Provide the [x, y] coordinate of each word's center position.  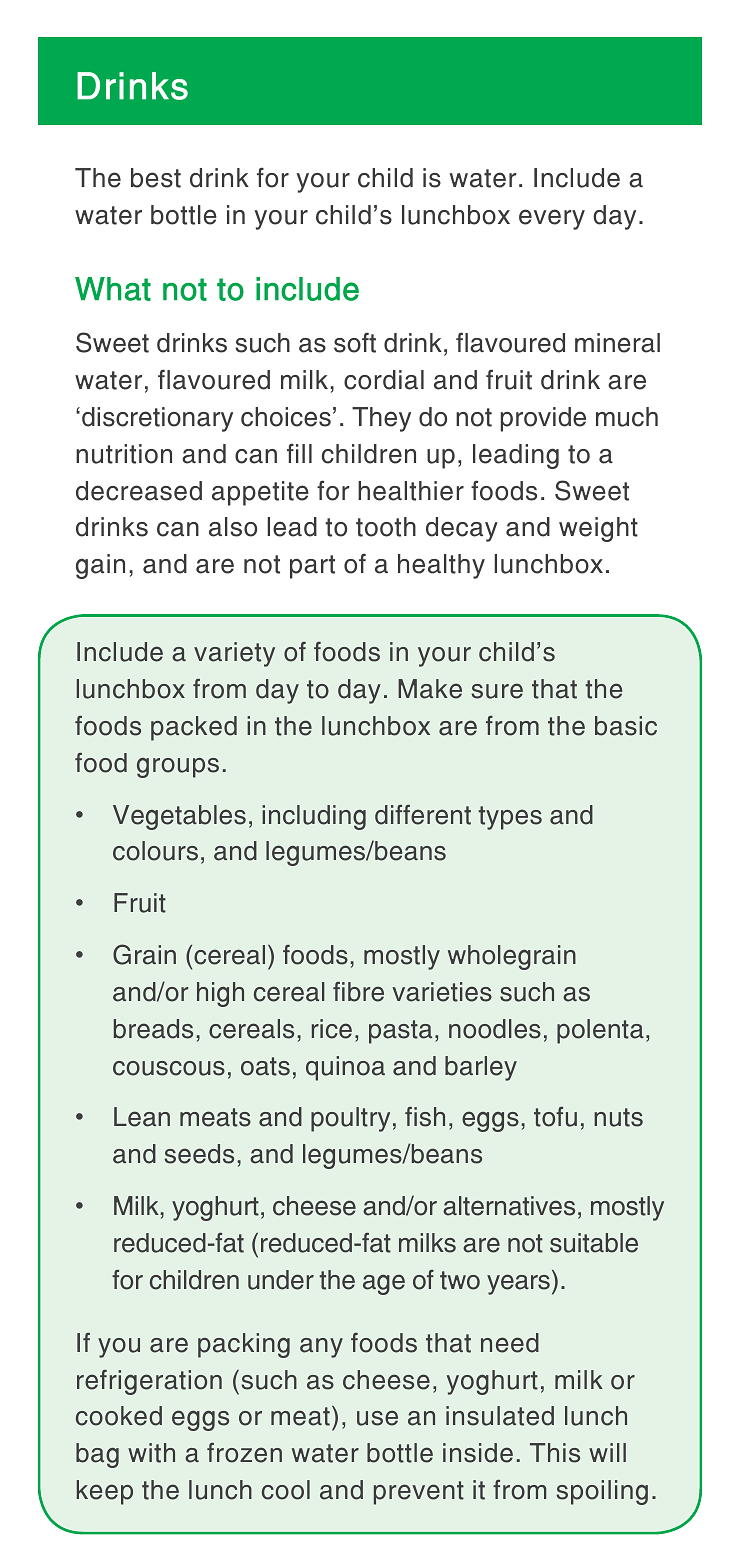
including [314, 817]
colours [155, 851]
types [510, 818]
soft [355, 343]
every [552, 219]
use [377, 1418]
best [156, 178]
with [151, 1453]
